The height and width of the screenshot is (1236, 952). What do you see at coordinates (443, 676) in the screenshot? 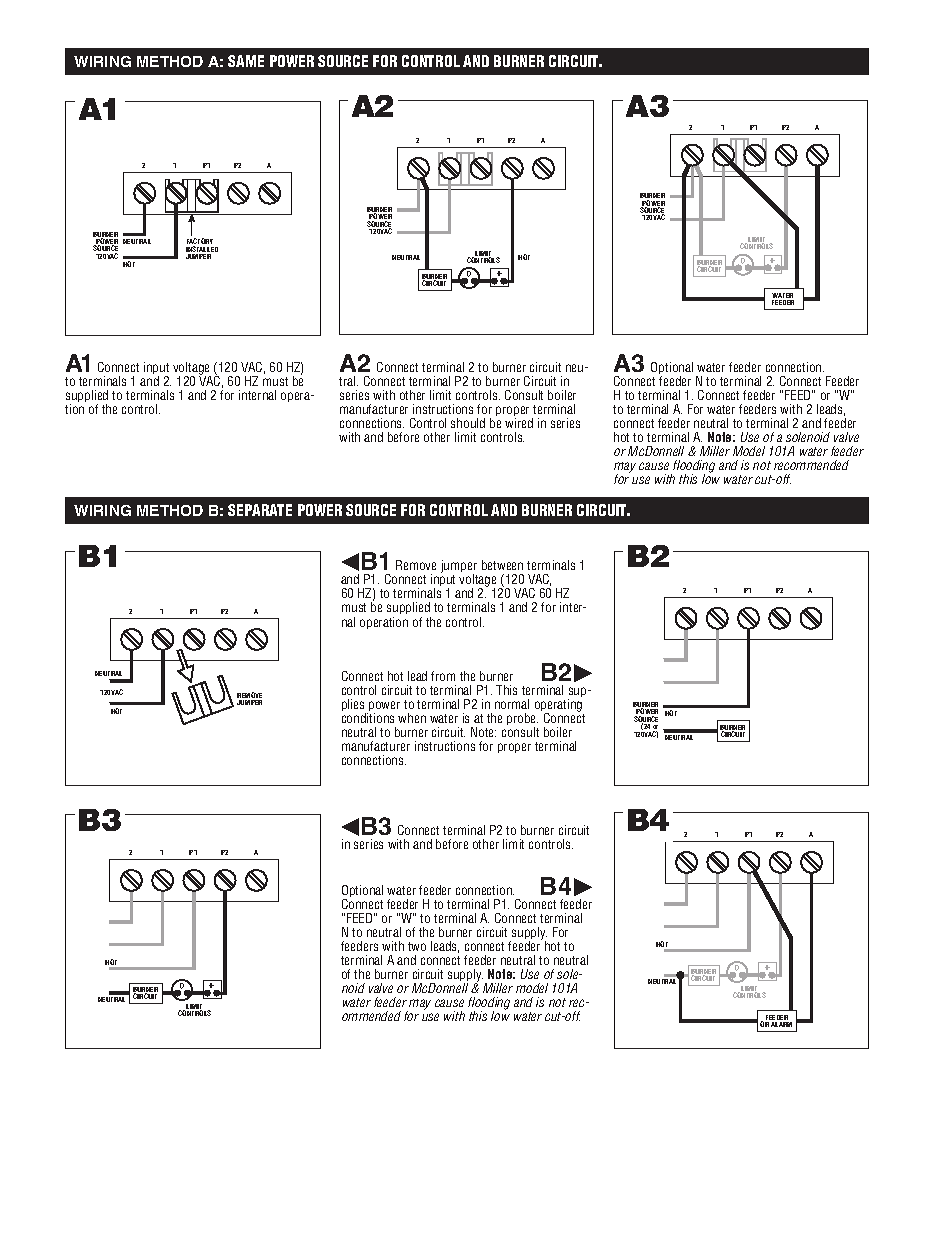
I see `from` at bounding box center [443, 676].
